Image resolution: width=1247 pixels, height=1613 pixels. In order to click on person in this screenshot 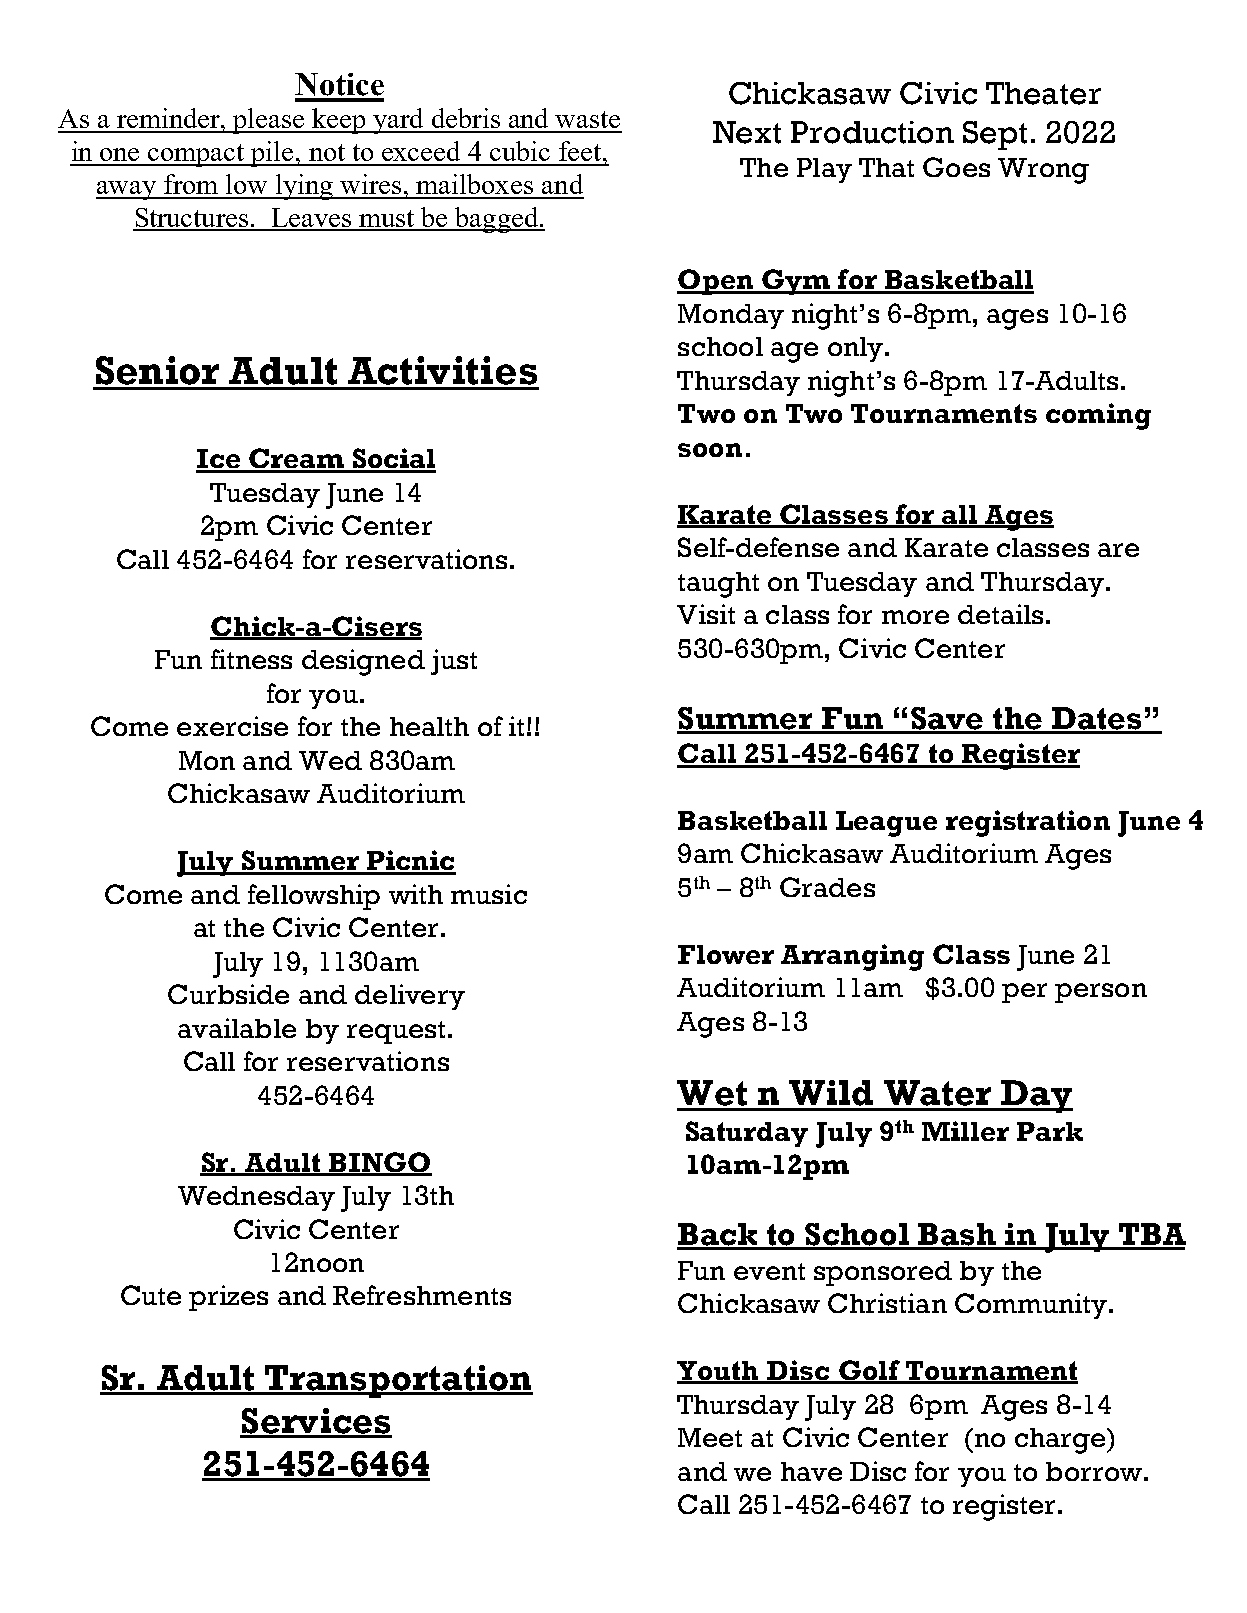, I will do `click(1101, 993)`.
